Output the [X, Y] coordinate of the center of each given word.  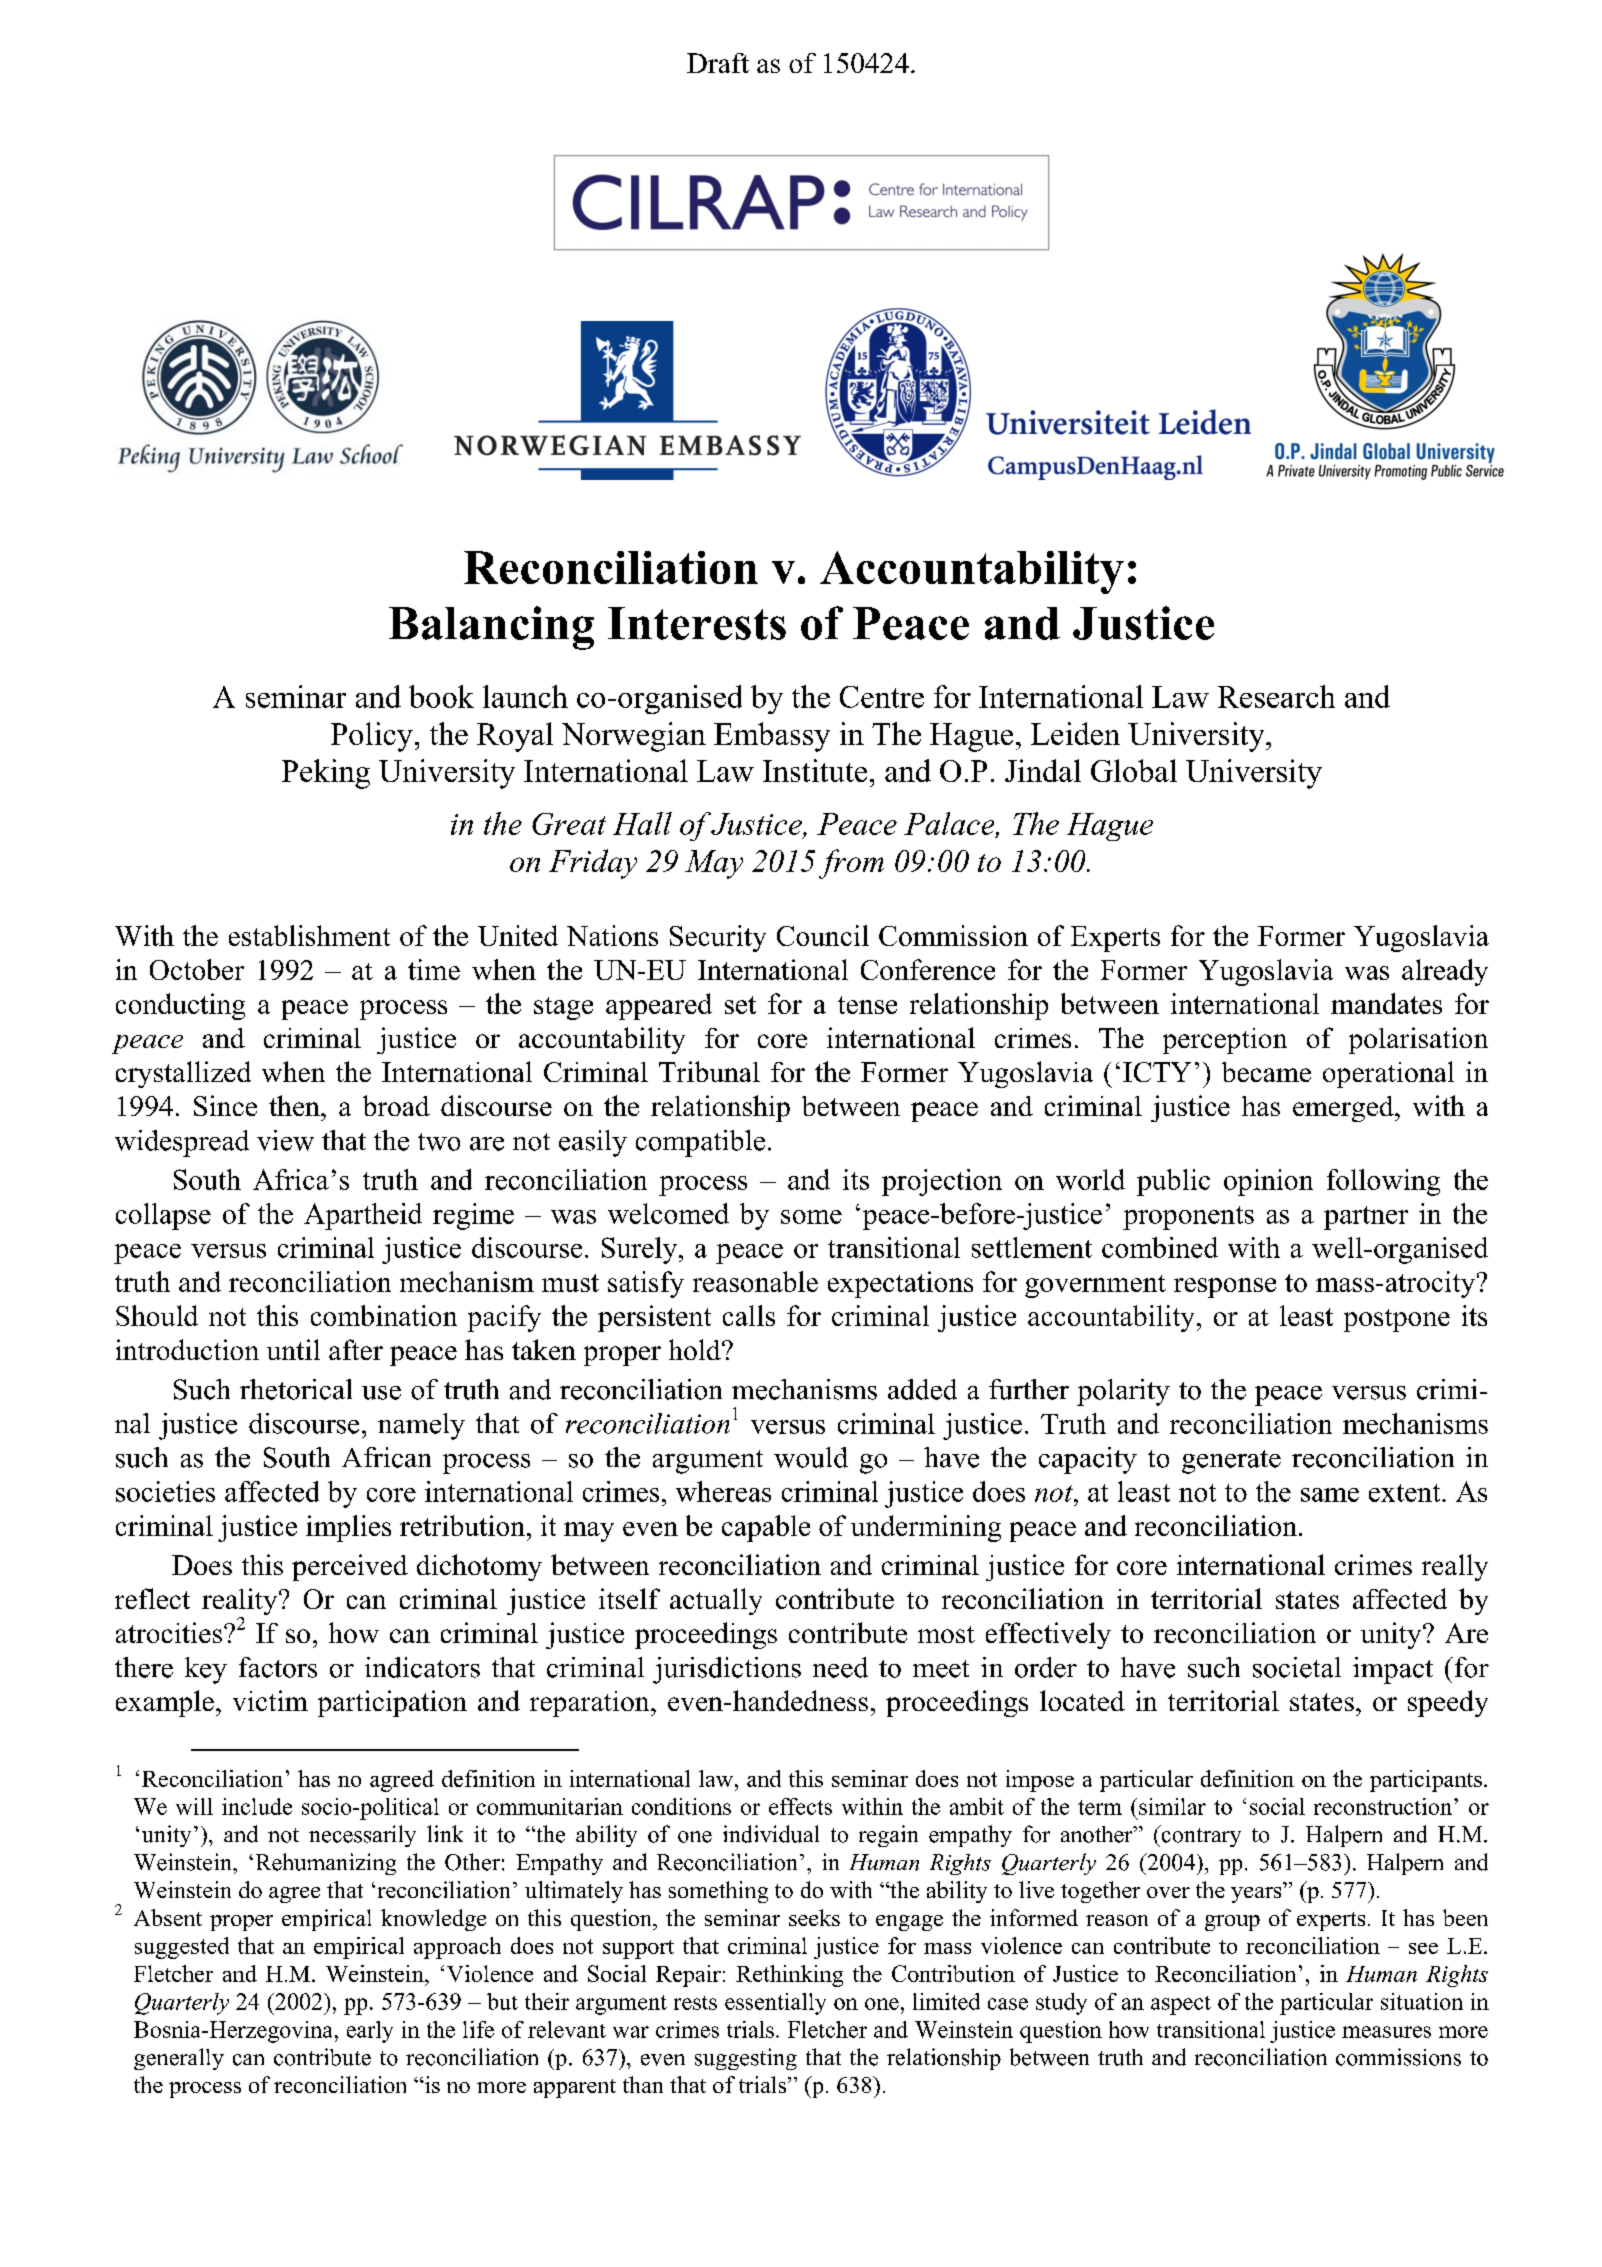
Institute [815, 770]
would [811, 1457]
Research [1276, 696]
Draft [718, 63]
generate [1231, 1462]
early [370, 2032]
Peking [326, 774]
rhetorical [296, 1389]
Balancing [491, 628]
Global [1134, 770]
